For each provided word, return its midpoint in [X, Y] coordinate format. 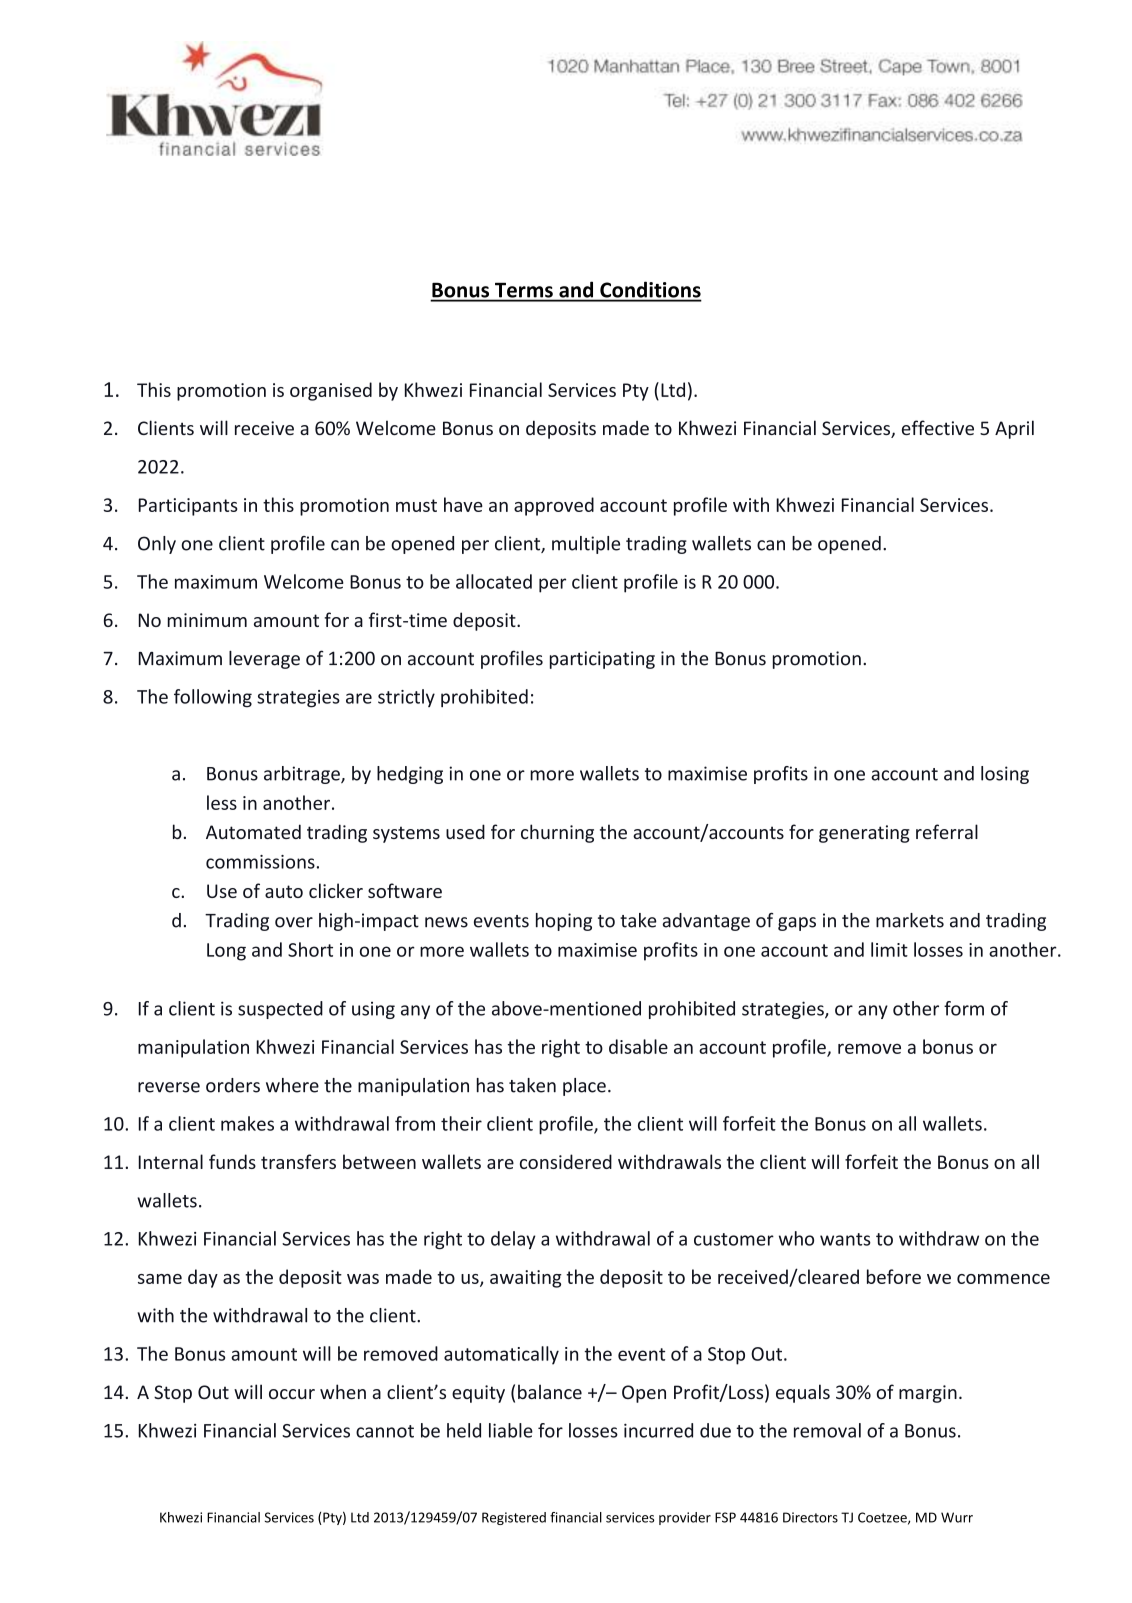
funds [232, 1161]
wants [845, 1239]
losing [1005, 775]
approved [554, 506]
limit [889, 949]
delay [513, 1240]
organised [331, 391]
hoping [564, 922]
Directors [810, 1517]
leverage [264, 660]
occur [292, 1394]
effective [938, 427]
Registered [514, 1518]
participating [602, 660]
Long [226, 952]
